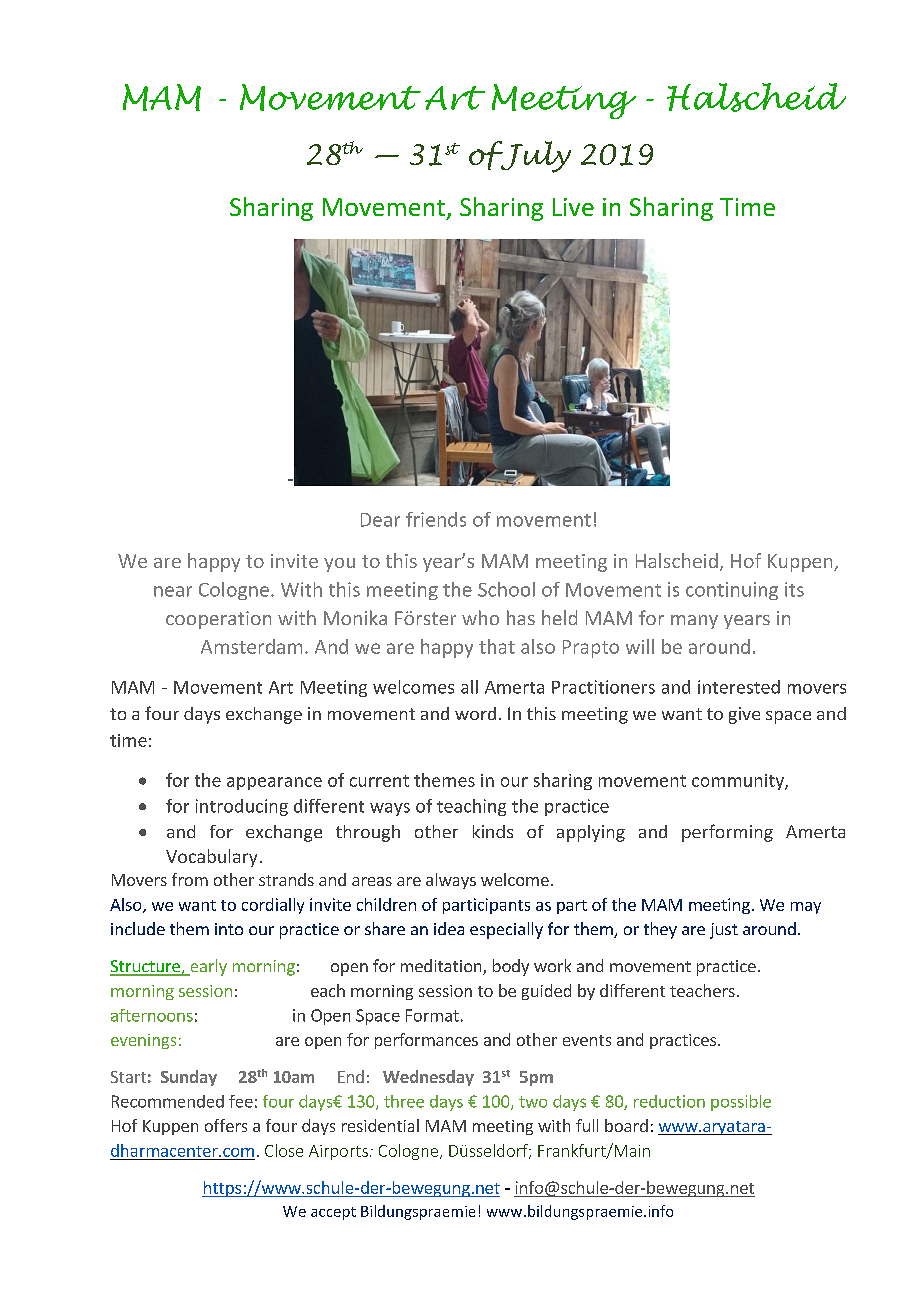 The height and width of the screenshot is (1309, 924). Describe the element at coordinates (436, 519) in the screenshot. I see `friends` at that location.
